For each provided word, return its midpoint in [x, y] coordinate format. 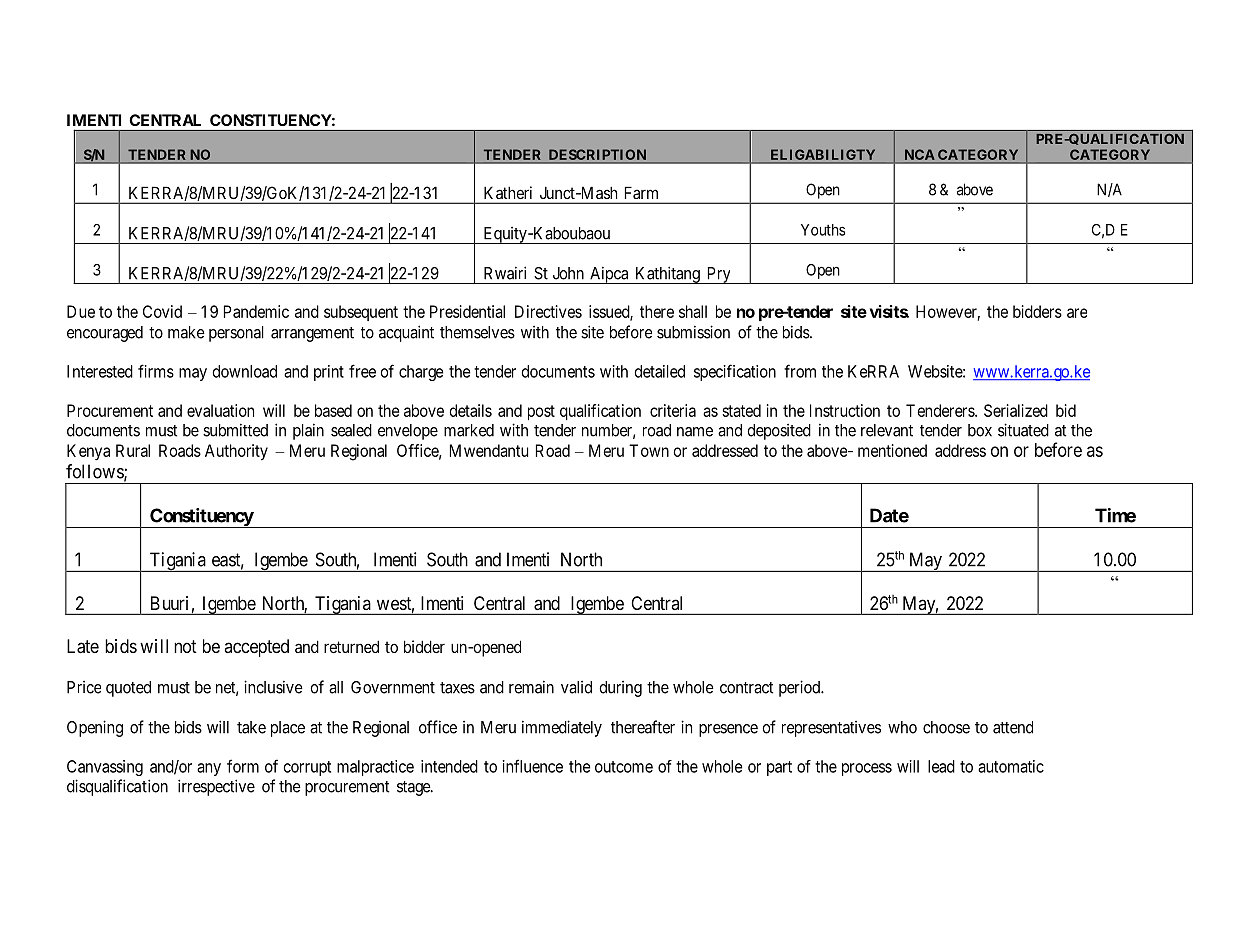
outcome [624, 767]
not [185, 646]
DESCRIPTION [597, 154]
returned [351, 646]
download [245, 371]
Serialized [1016, 410]
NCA [919, 154]
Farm [641, 193]
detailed [660, 371]
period [801, 688]
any [209, 769]
